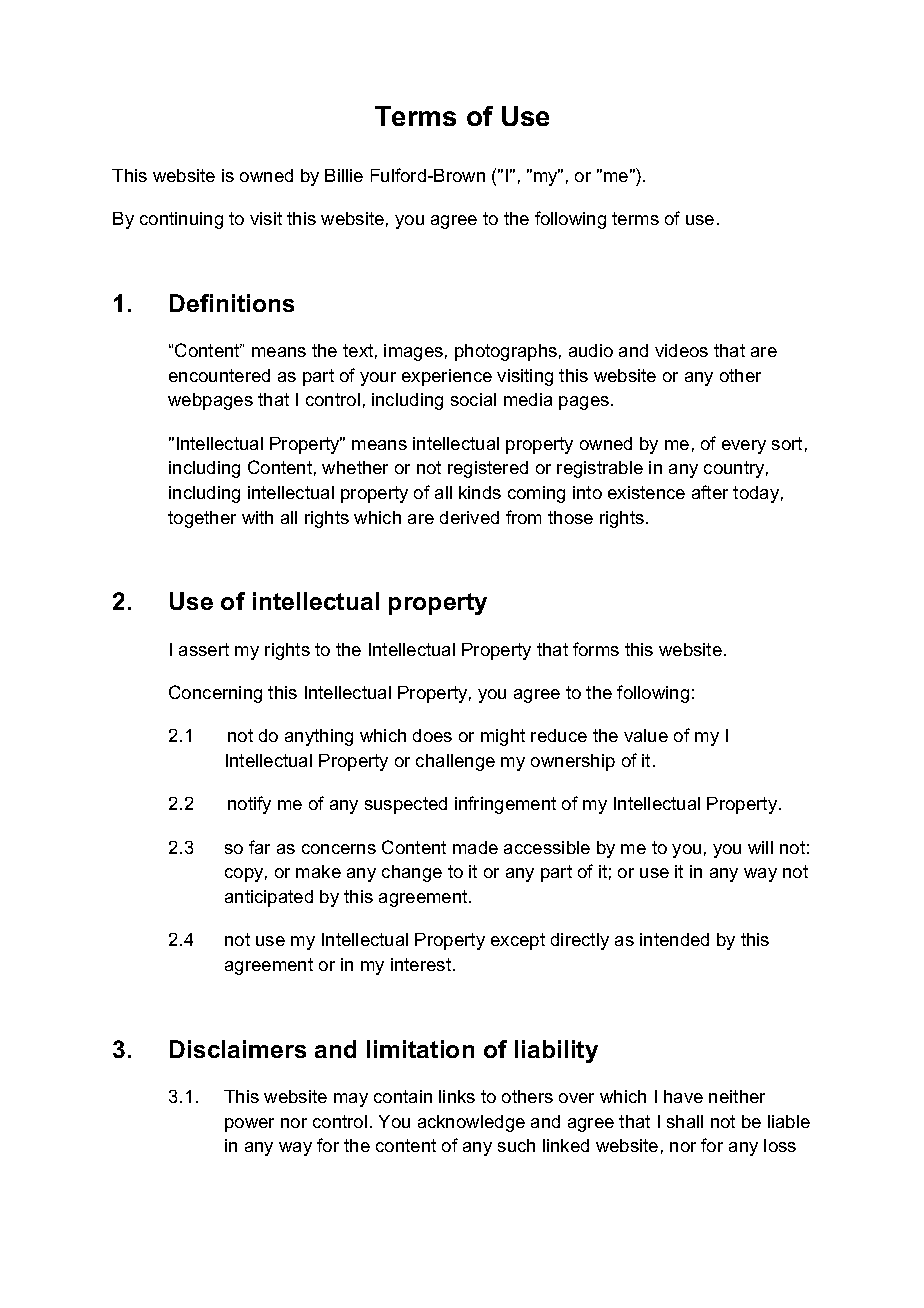 This image has height=1308, width=924. Describe the element at coordinates (249, 1125) in the image. I see `power` at that location.
